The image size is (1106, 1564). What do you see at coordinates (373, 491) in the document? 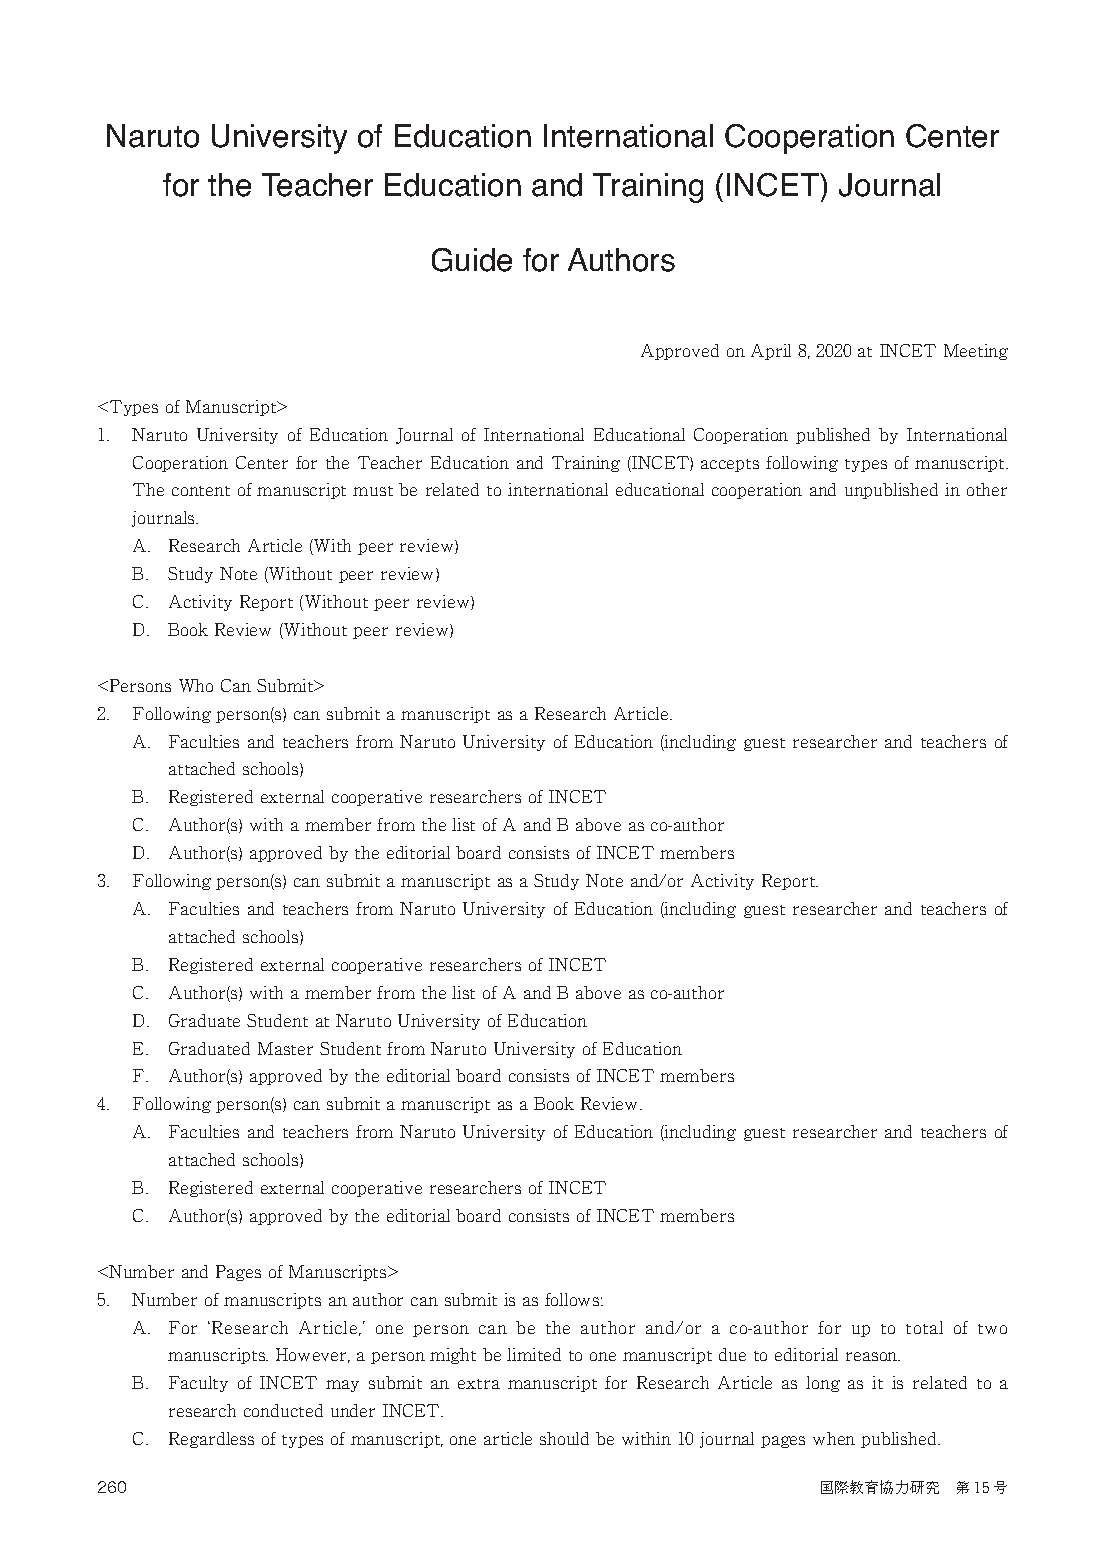
I see `must` at bounding box center [373, 491].
